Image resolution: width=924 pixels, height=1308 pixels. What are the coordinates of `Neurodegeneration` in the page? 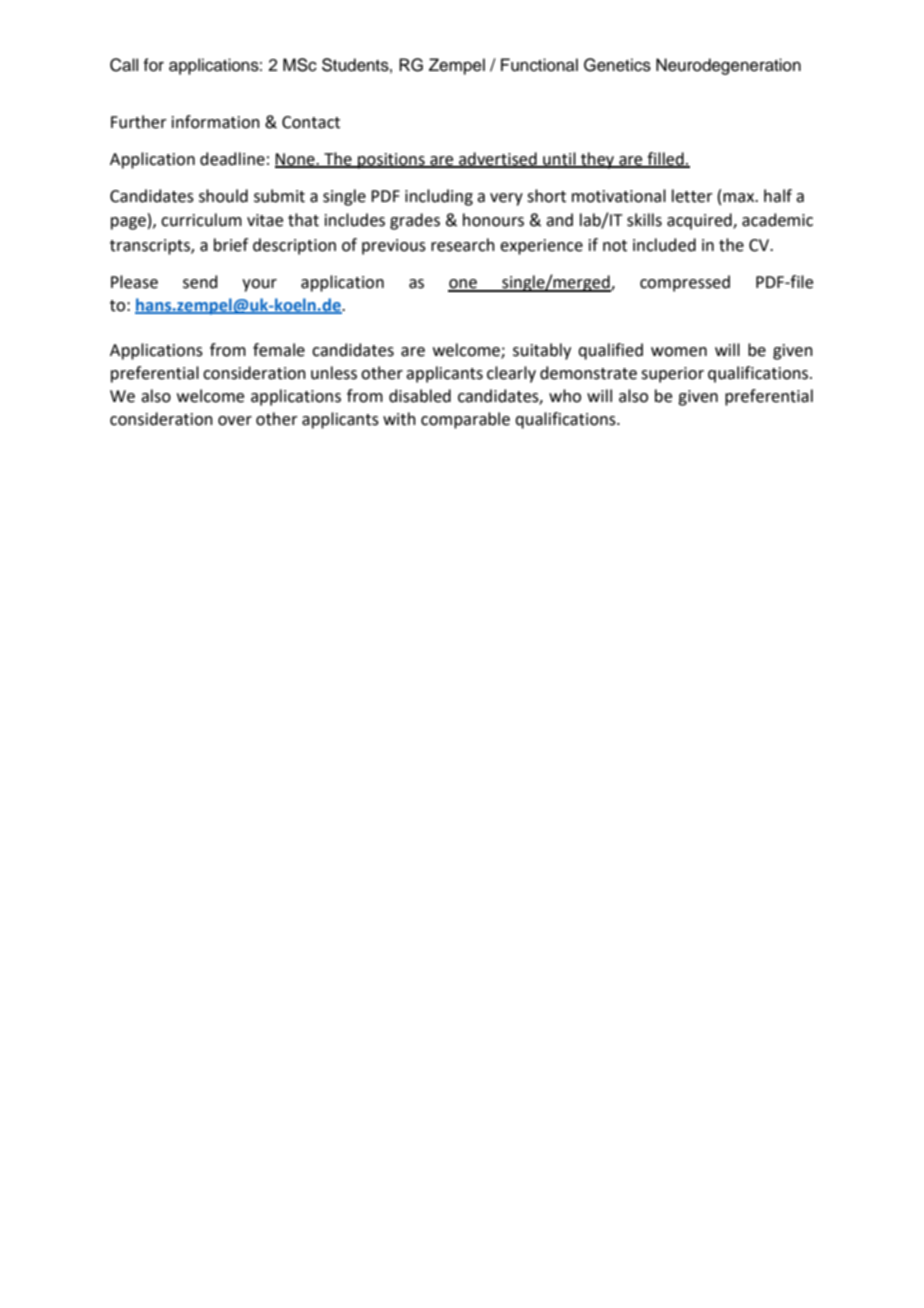 It's located at (728, 66).
